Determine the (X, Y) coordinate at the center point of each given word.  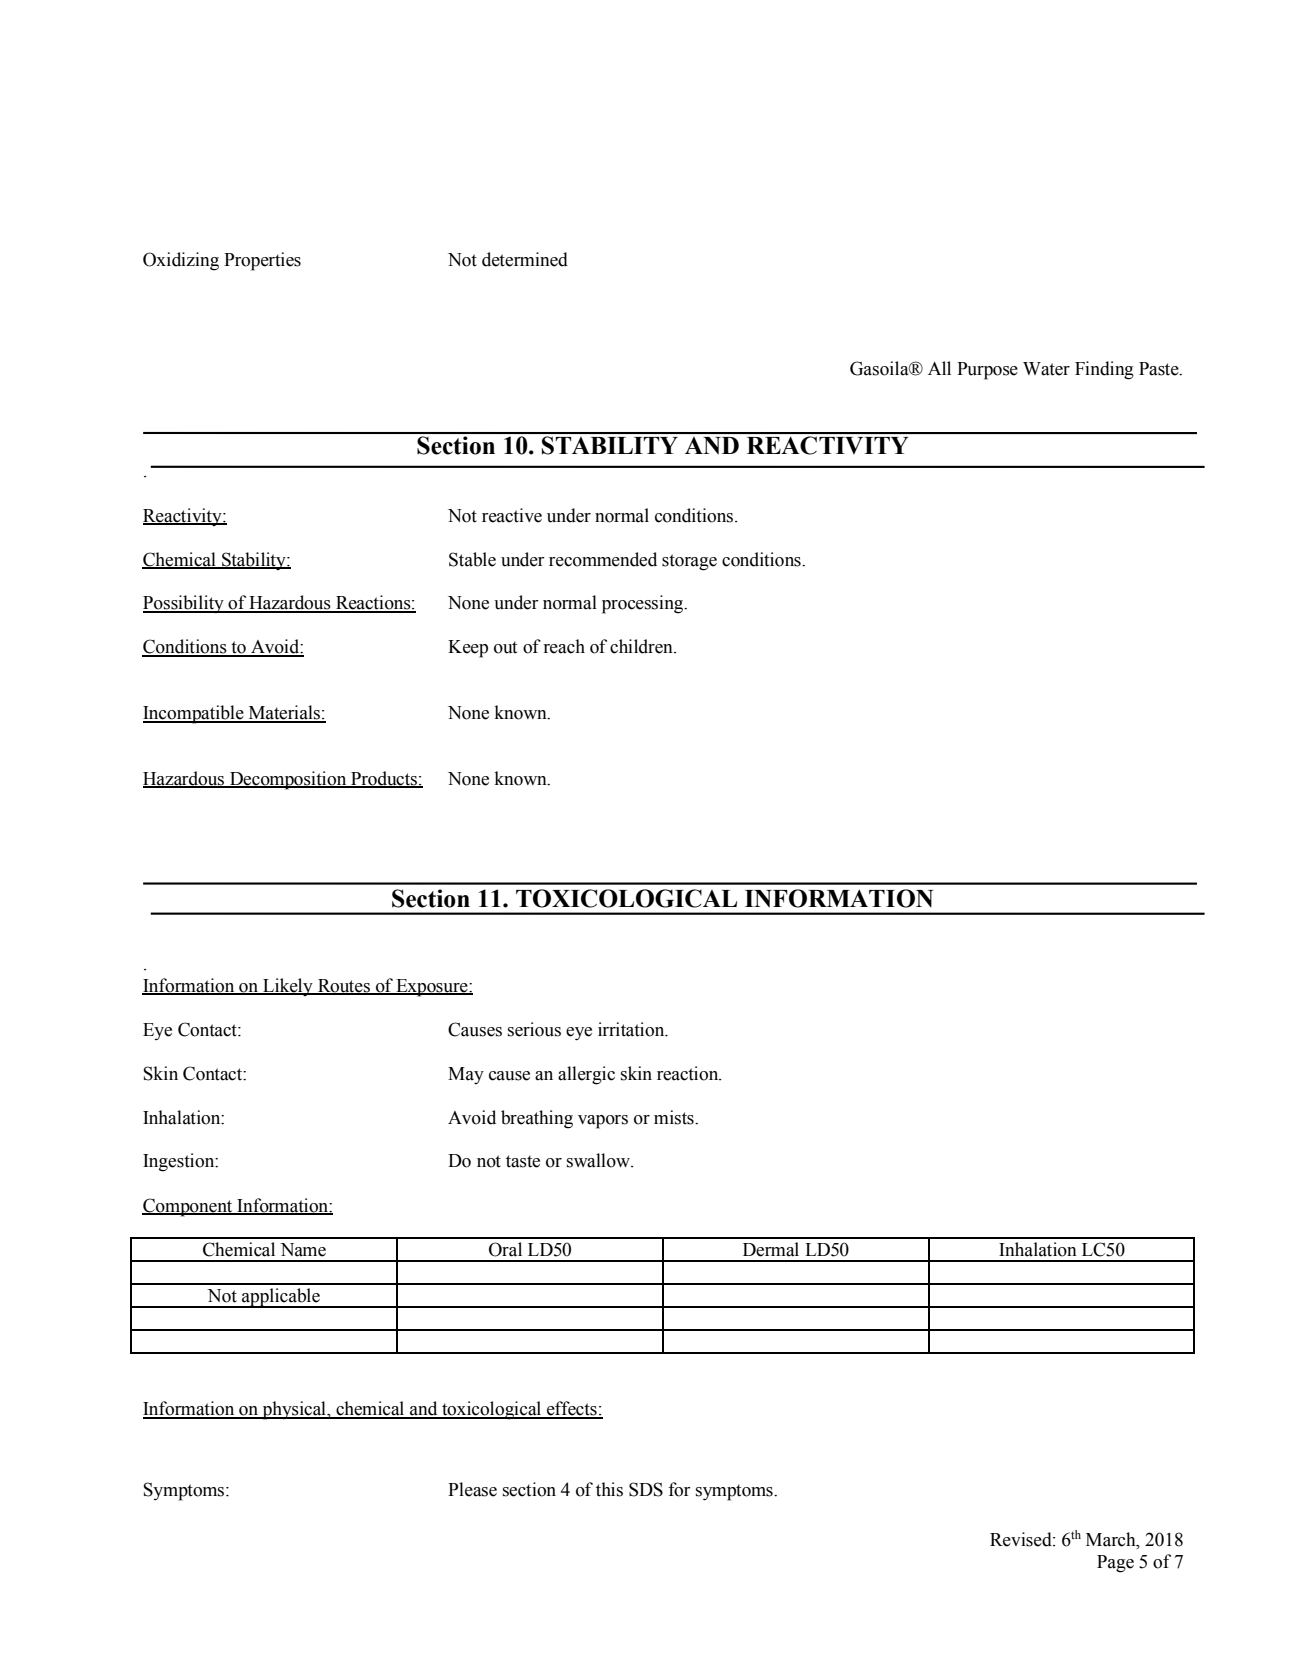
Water (1046, 369)
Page (1115, 1564)
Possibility (184, 604)
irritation (632, 1029)
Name (303, 1250)
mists (675, 1117)
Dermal (771, 1249)
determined (525, 259)
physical (294, 1410)
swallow (599, 1160)
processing (643, 604)
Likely (288, 987)
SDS (646, 1489)
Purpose (987, 371)
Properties (262, 261)
